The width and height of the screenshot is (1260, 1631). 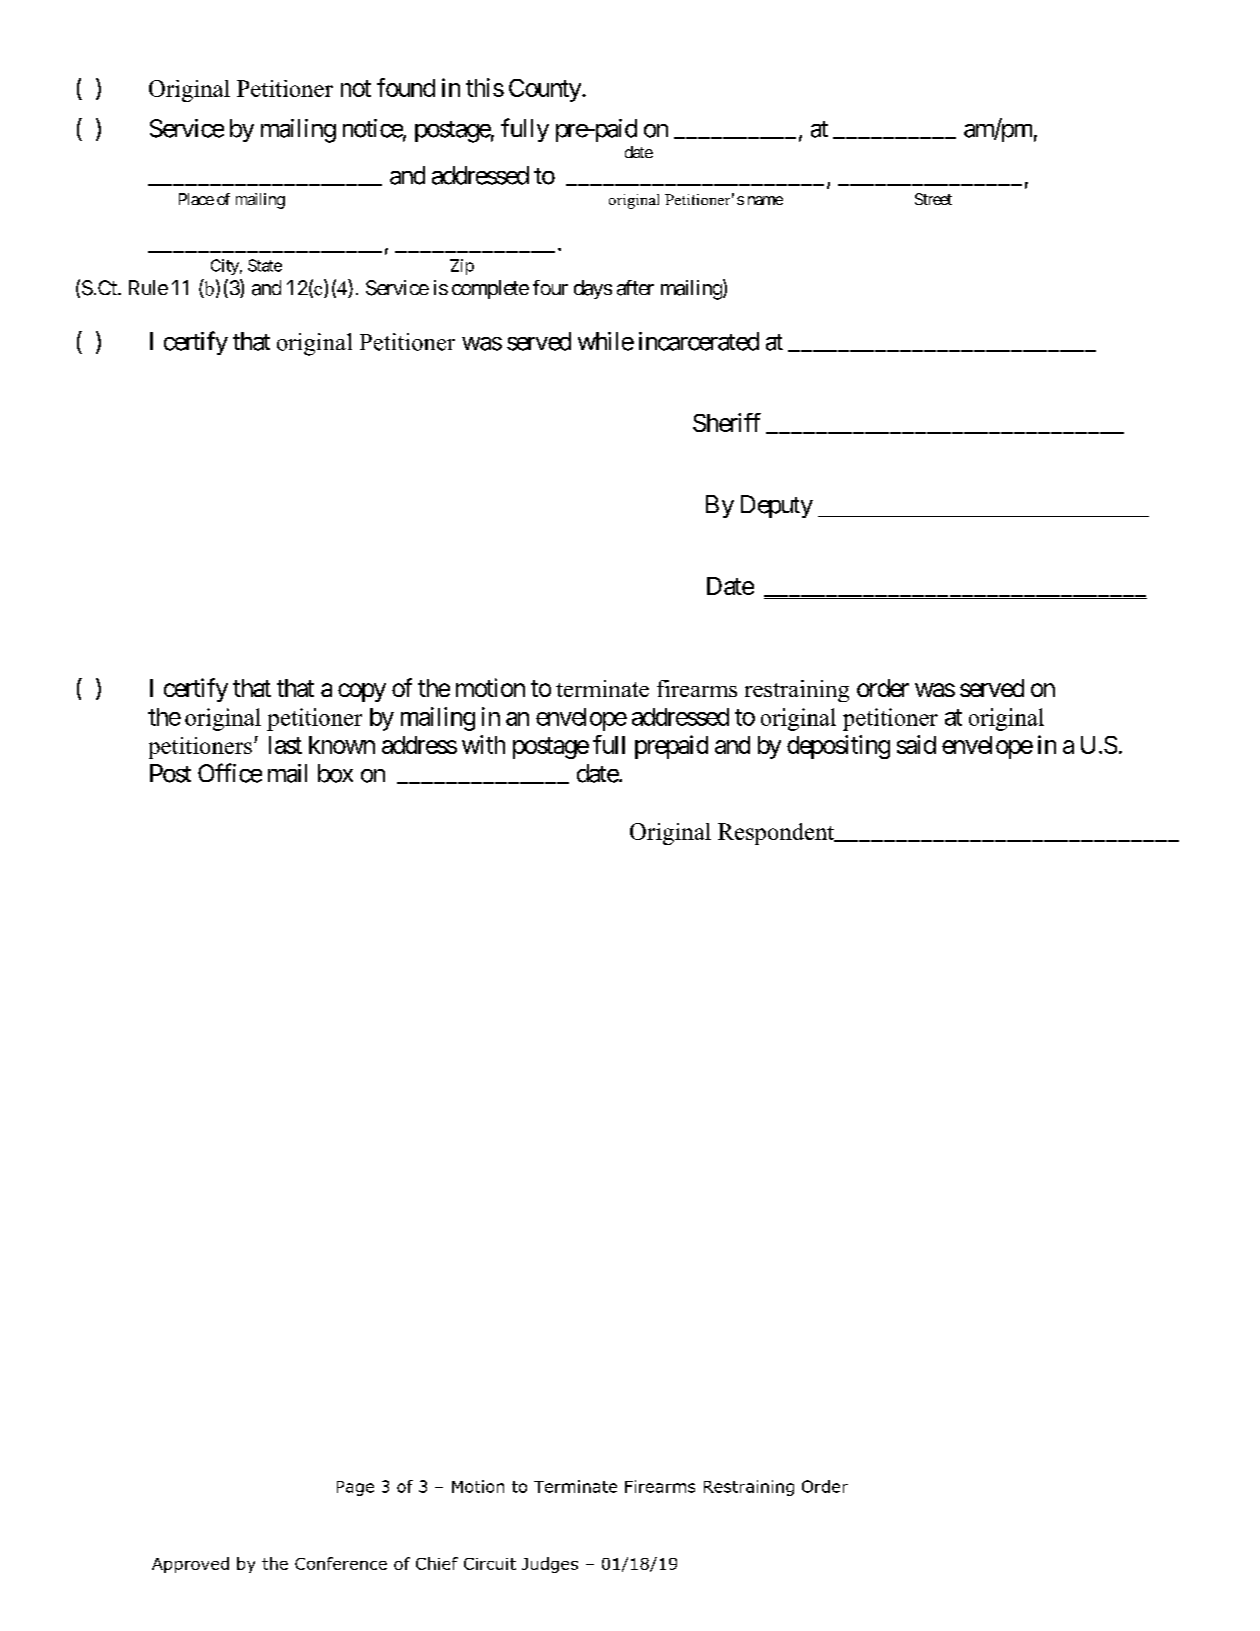 I want to click on name, so click(x=765, y=200).
